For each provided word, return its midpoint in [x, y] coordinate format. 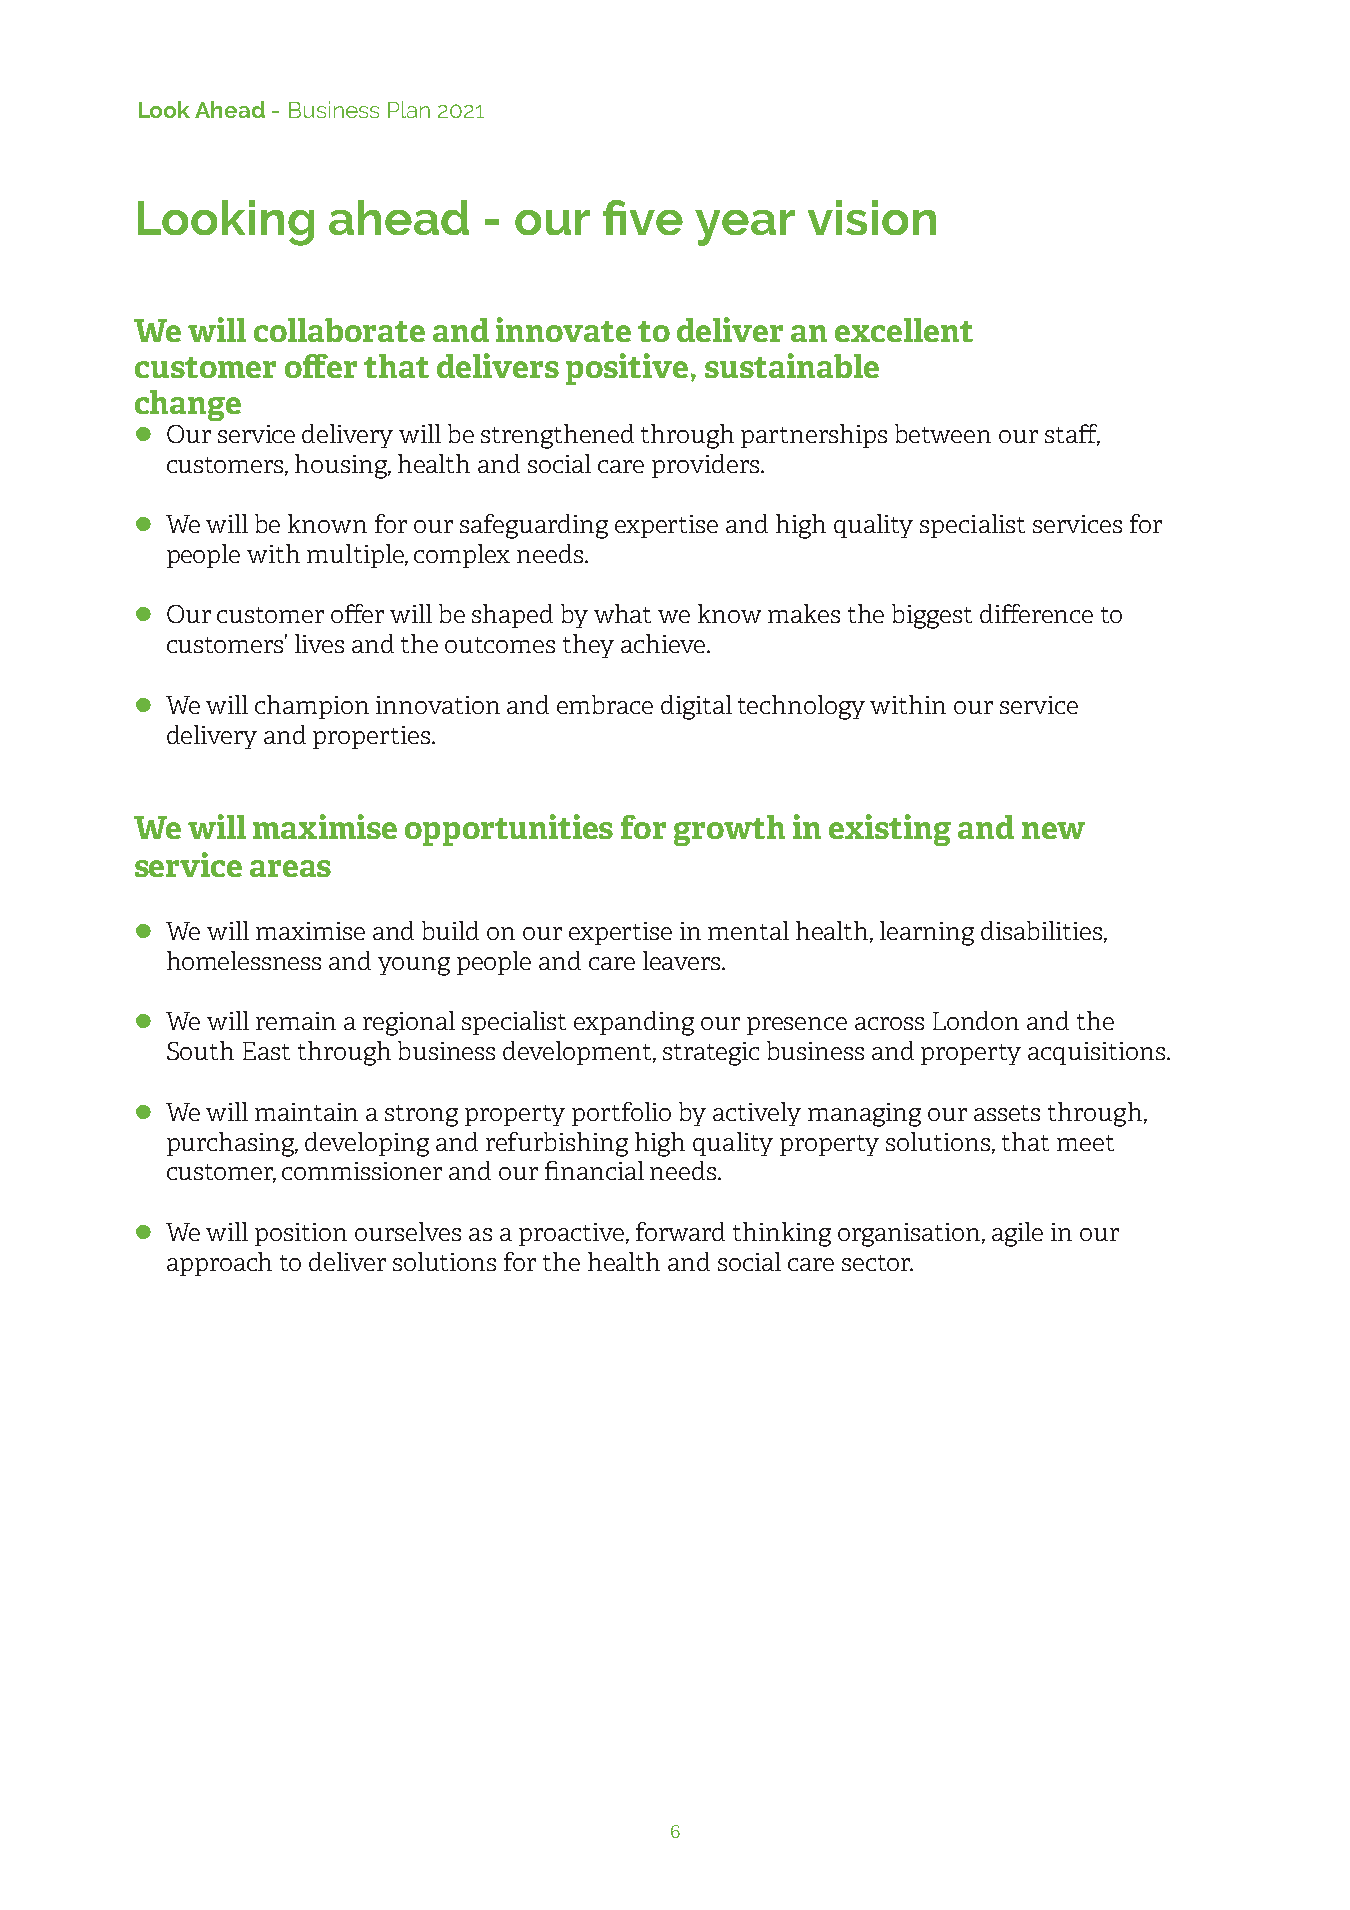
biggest [932, 616]
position [301, 1234]
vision [872, 217]
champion [312, 707]
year [745, 228]
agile [1017, 1234]
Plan [409, 109]
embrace [605, 704]
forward [680, 1231]
